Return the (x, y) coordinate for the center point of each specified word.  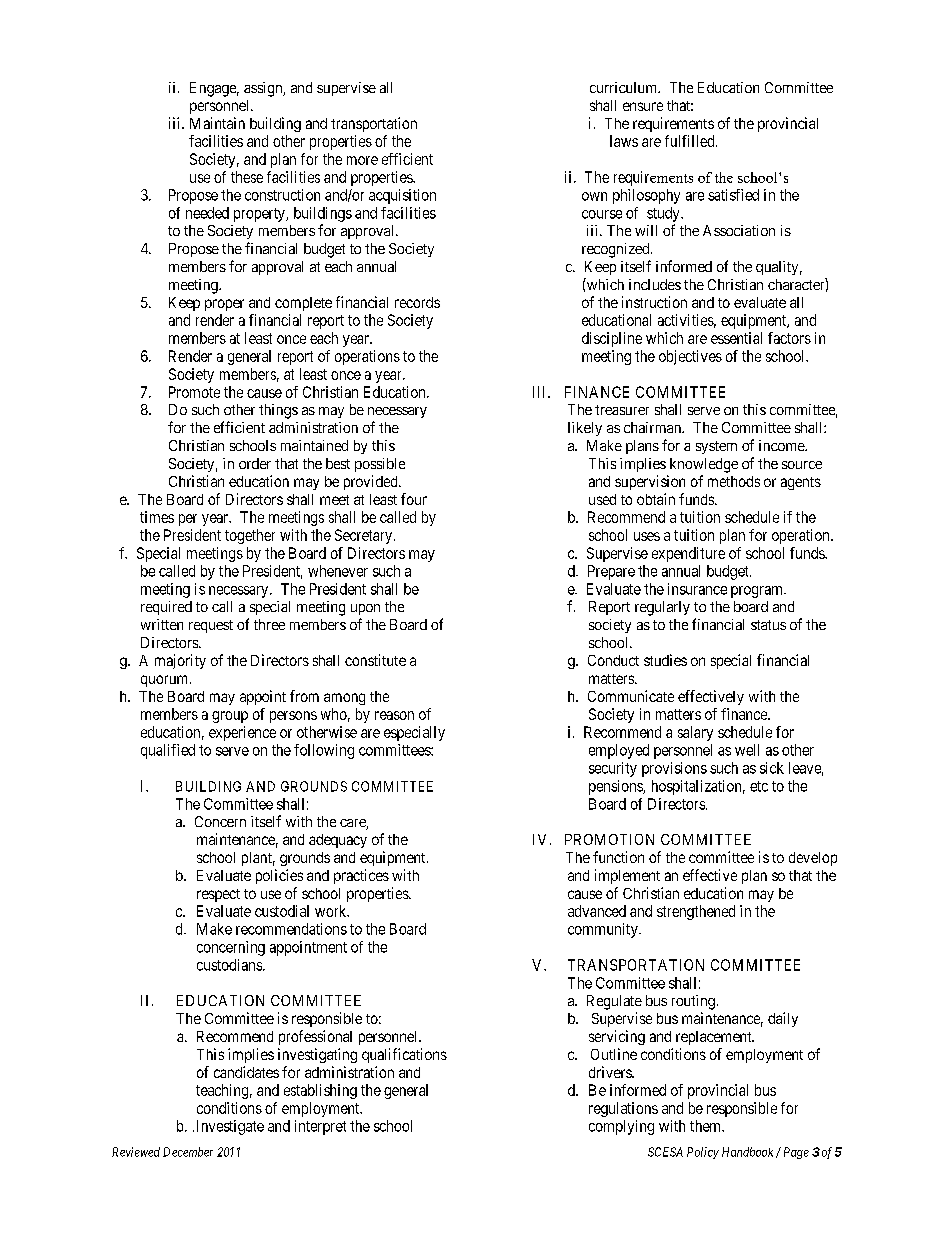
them (707, 1126)
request (211, 626)
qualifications (404, 1055)
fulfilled (691, 141)
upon (365, 609)
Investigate (228, 1127)
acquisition (402, 196)
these (247, 177)
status (768, 625)
